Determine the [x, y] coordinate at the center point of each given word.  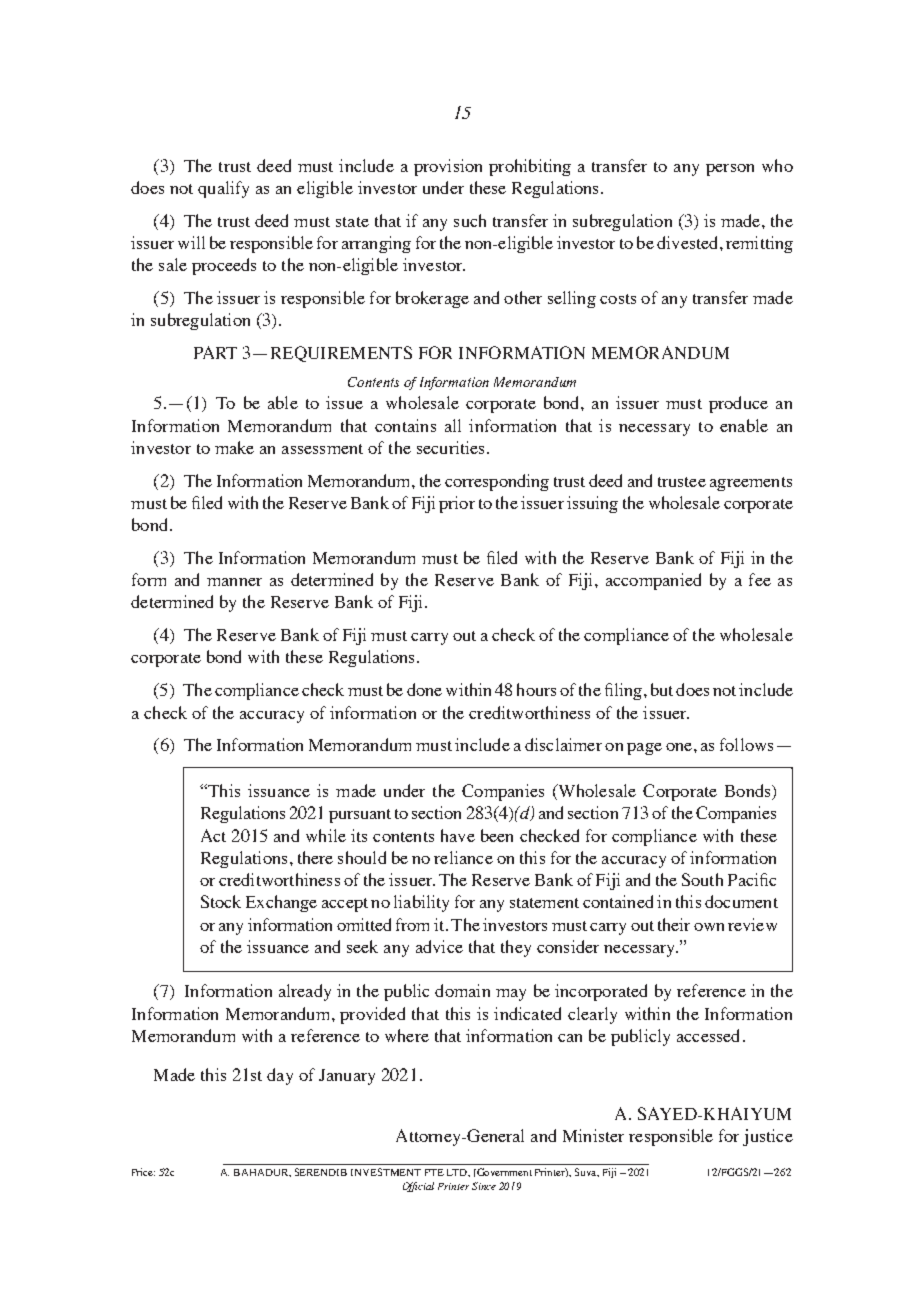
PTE [434, 1172]
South [702, 879]
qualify [223, 189]
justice [768, 1137]
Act [213, 835]
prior [457, 504]
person [730, 170]
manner [234, 582]
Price [143, 1172]
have [458, 835]
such [470, 220]
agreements [751, 484]
